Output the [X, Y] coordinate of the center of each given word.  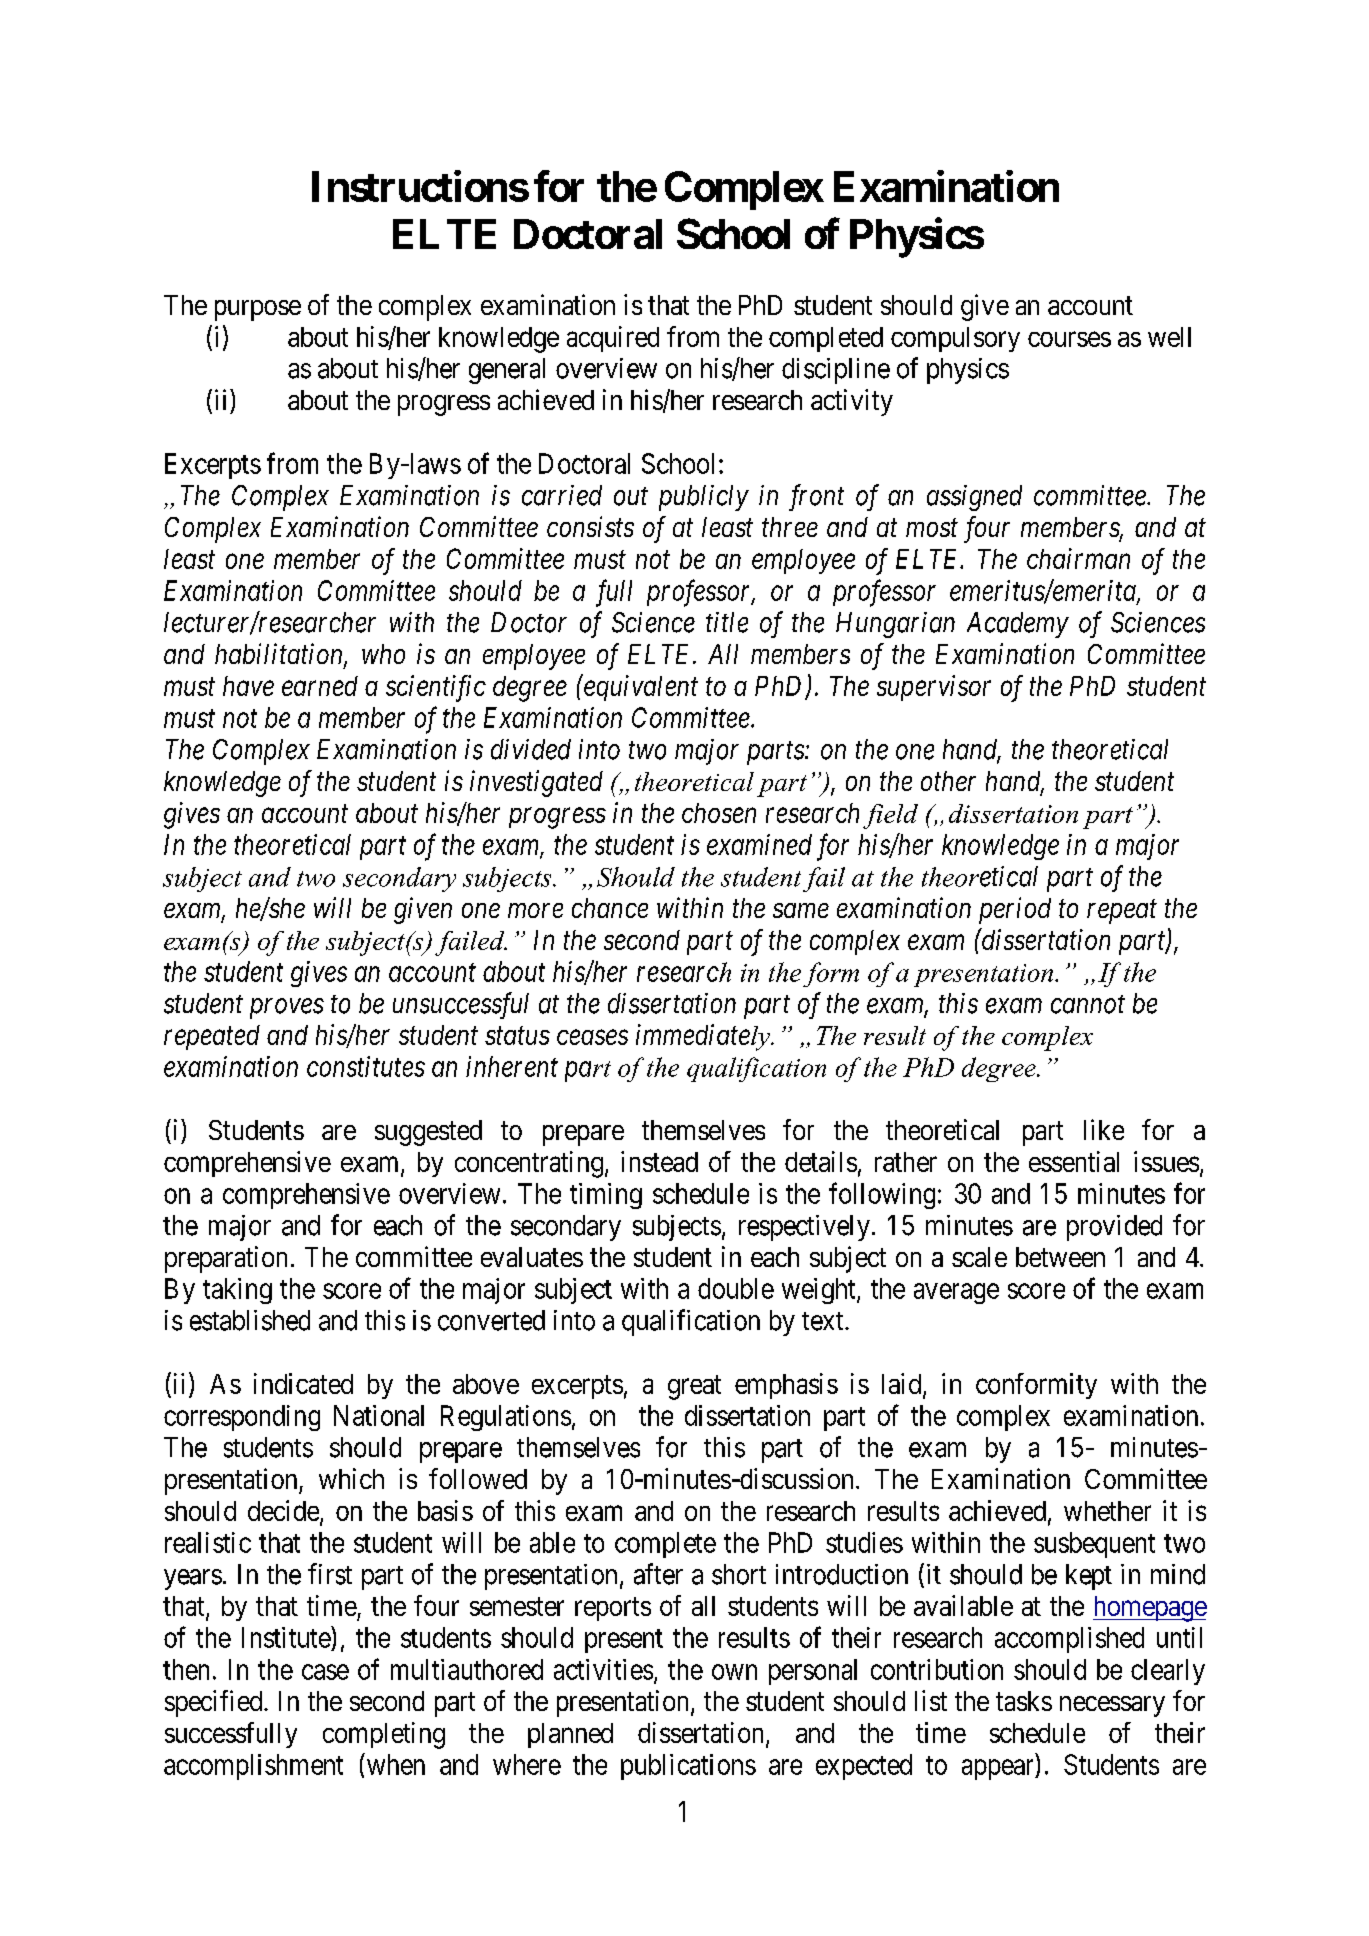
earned [320, 686]
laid [903, 1384]
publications [688, 1767]
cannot [1088, 1005]
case [325, 1672]
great [694, 1387]
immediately [704, 1037]
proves [287, 1008]
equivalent [640, 687]
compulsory [955, 339]
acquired [613, 339]
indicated [303, 1383]
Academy [1018, 625]
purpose [258, 310]
